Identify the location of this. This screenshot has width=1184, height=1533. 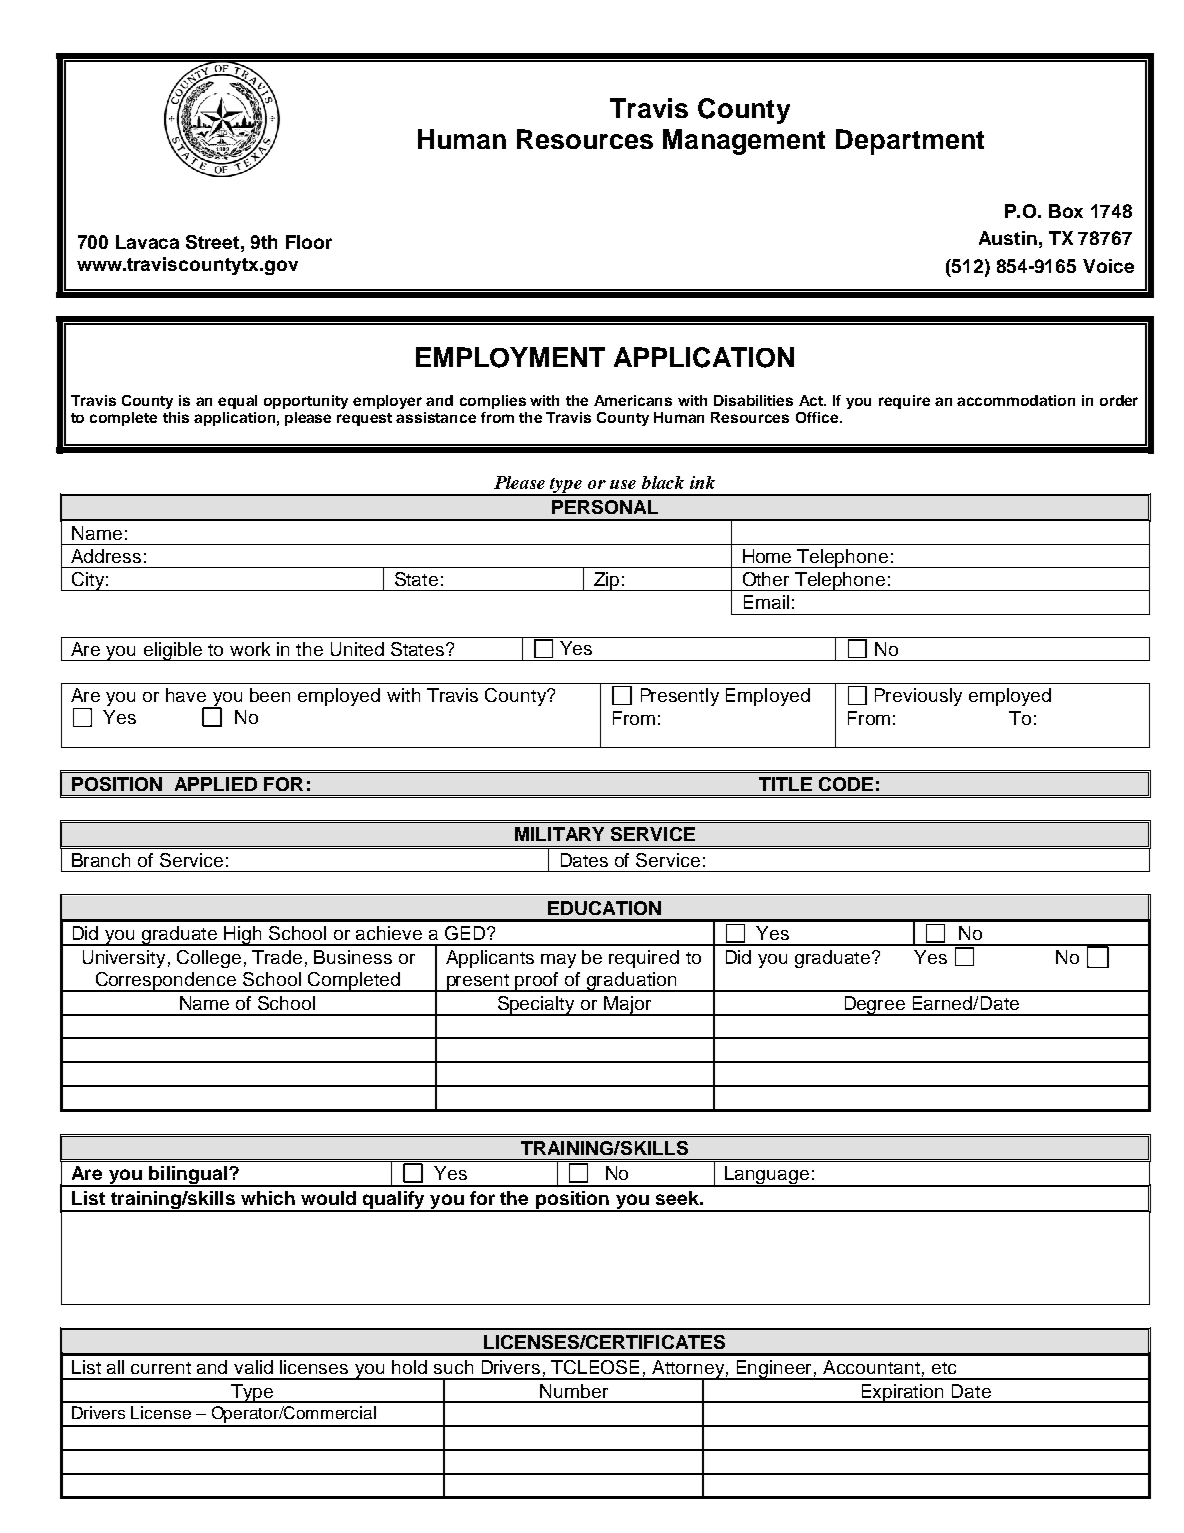
(176, 417).
